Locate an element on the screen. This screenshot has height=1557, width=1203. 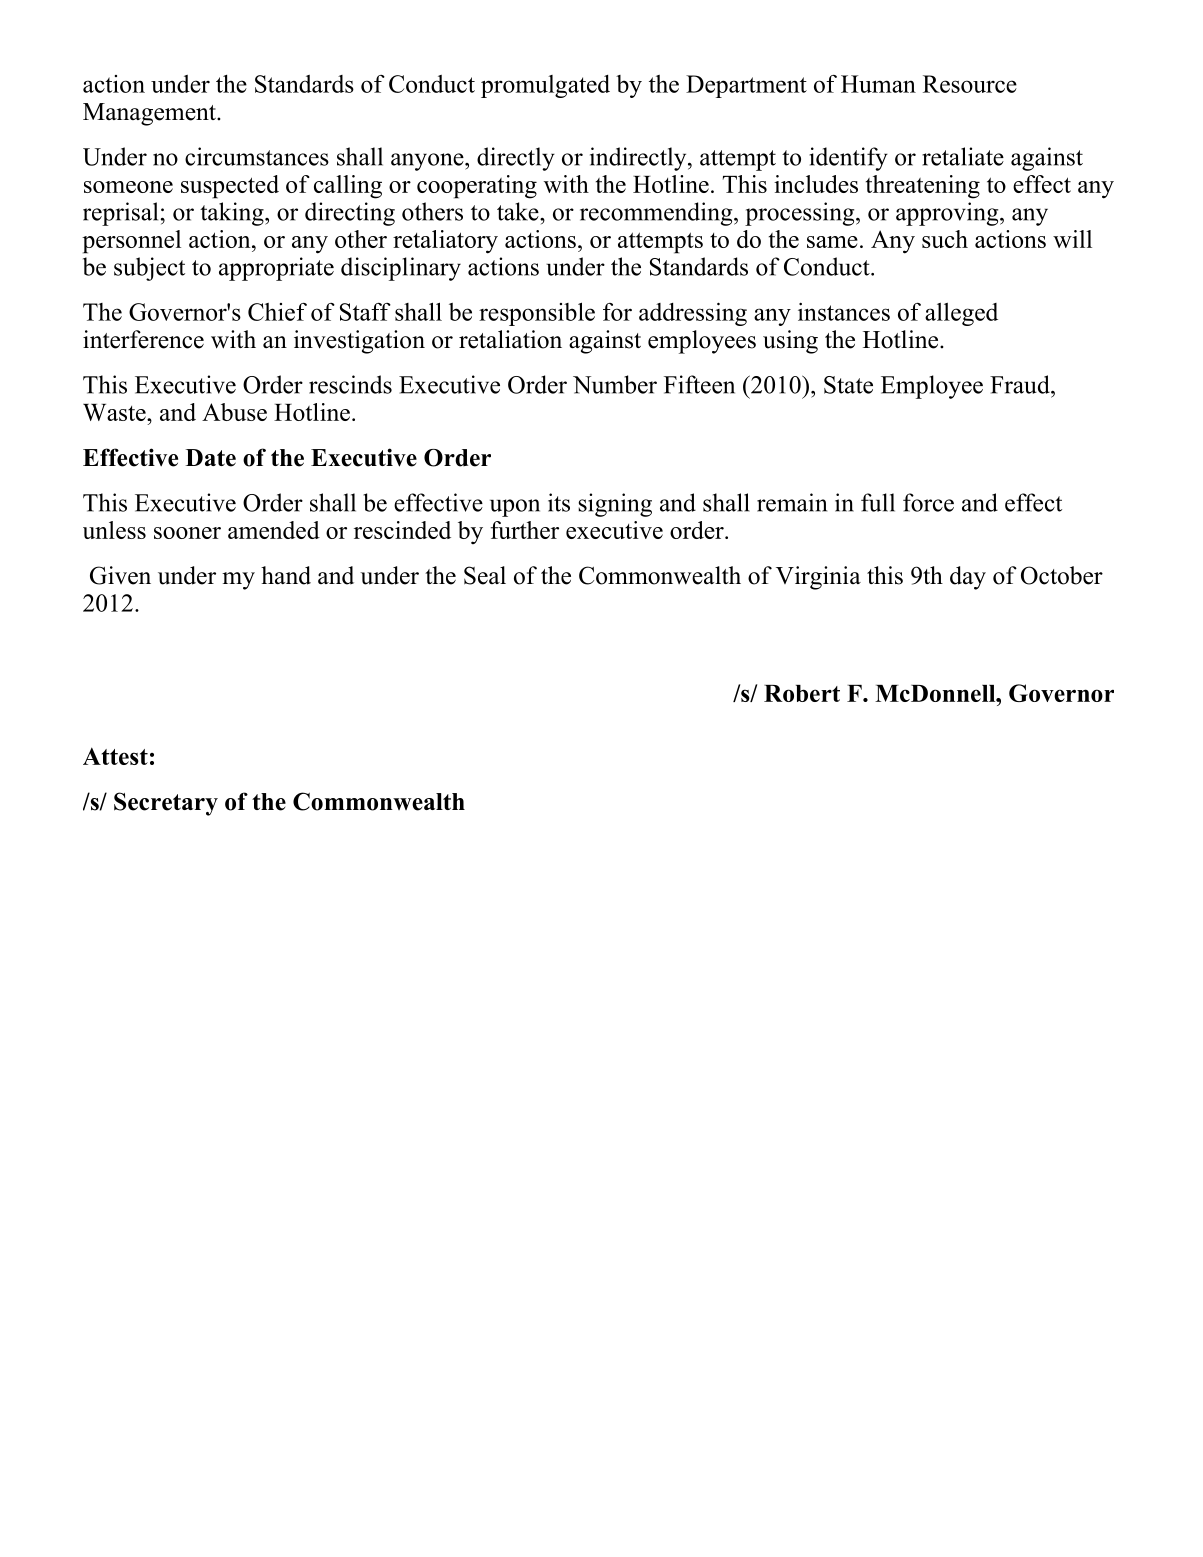
appropriate is located at coordinates (276, 269).
